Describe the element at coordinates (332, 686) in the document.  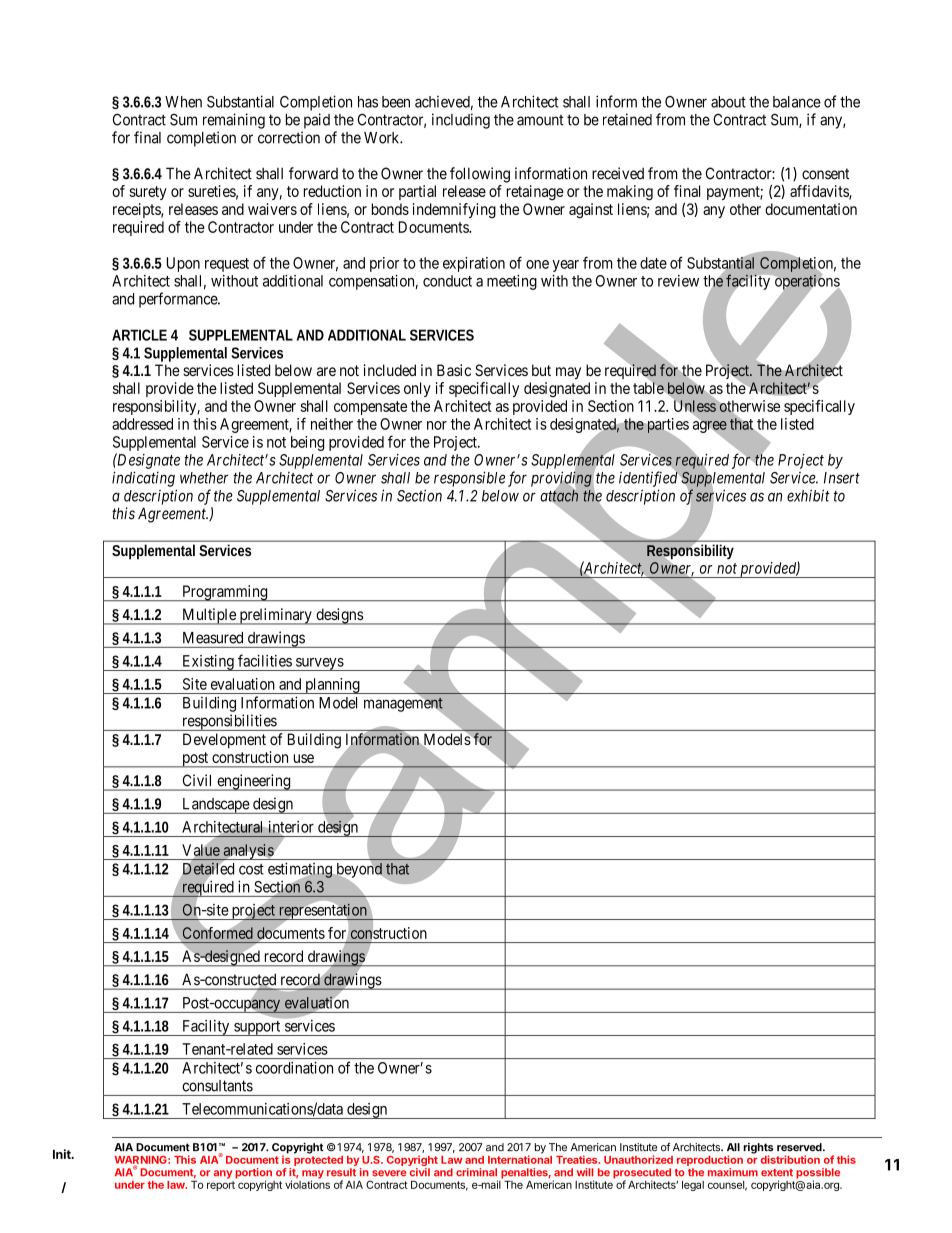
I see `planning` at that location.
